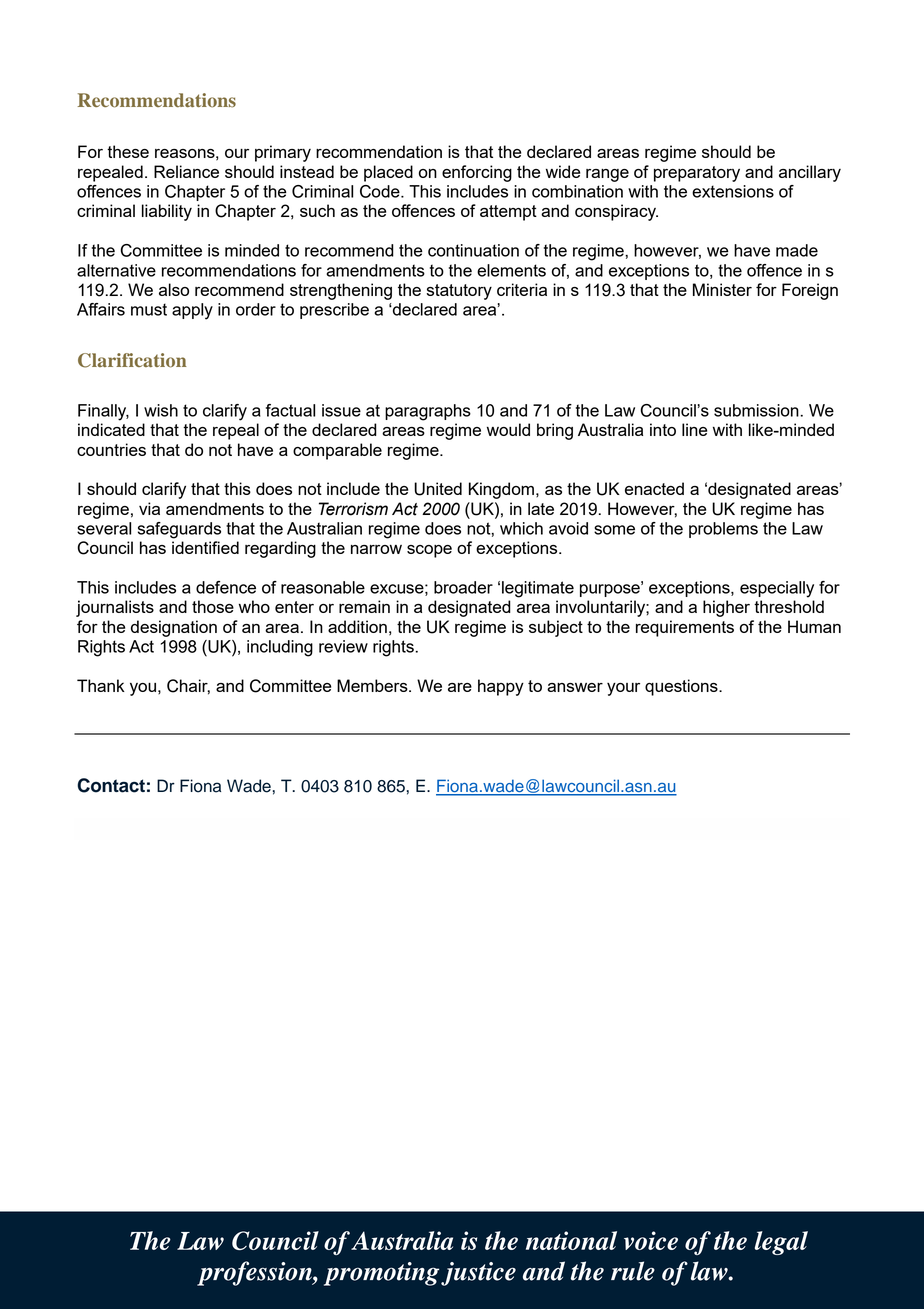 This screenshot has width=924, height=1309. What do you see at coordinates (733, 191) in the screenshot?
I see `extensions` at bounding box center [733, 191].
